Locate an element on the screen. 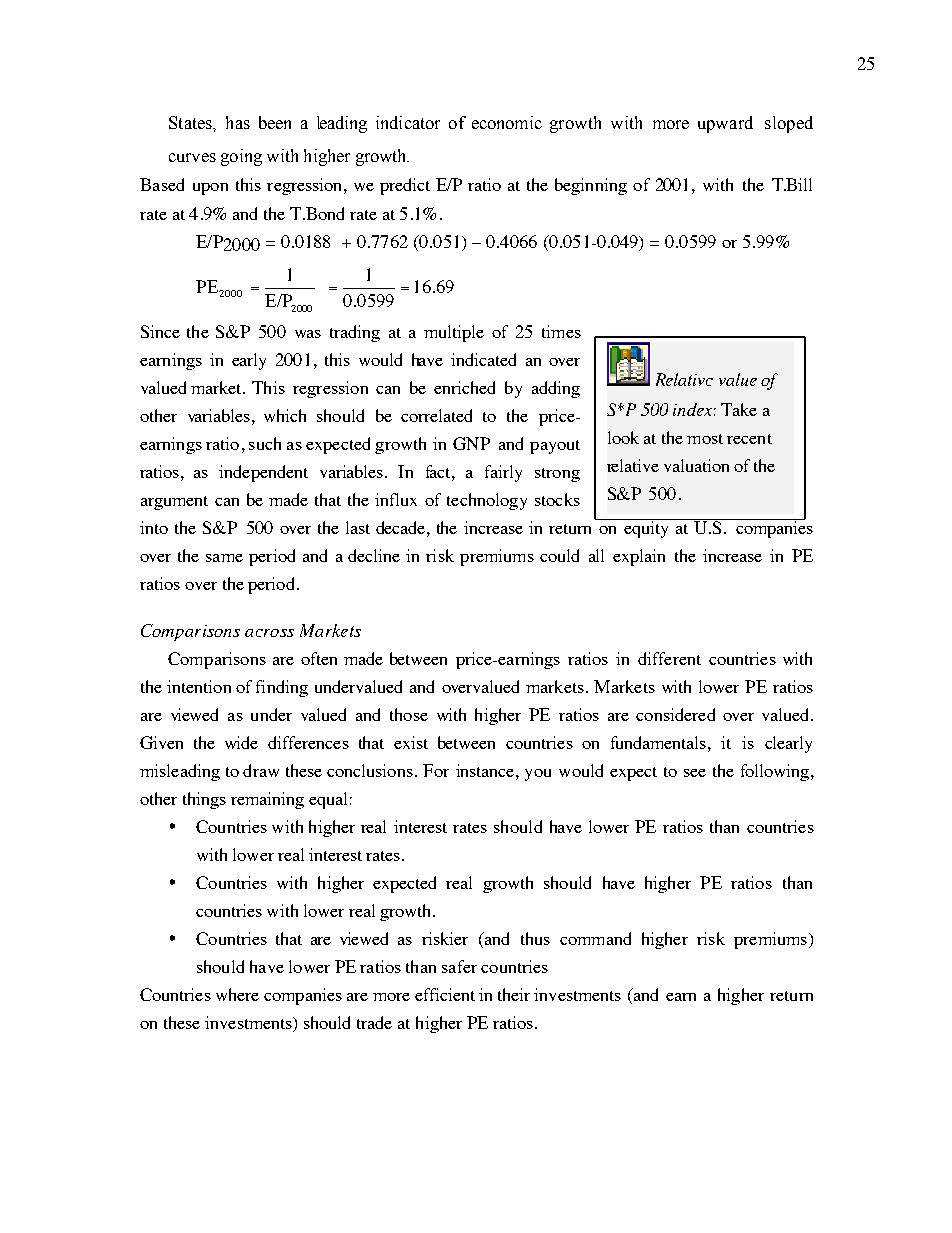 This screenshot has width=952, height=1233. multiple is located at coordinates (454, 333).
